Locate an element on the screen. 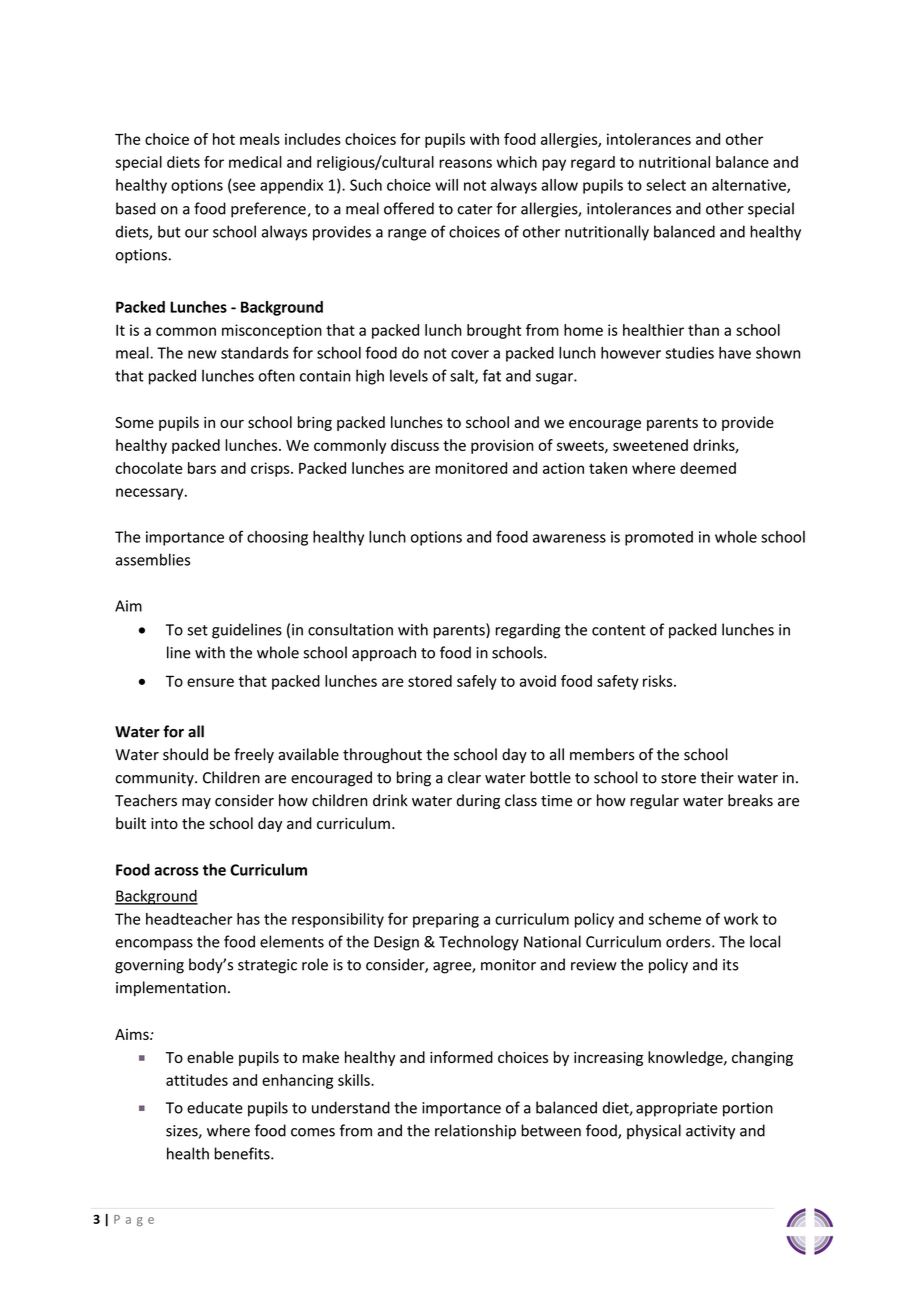 Image resolution: width=924 pixels, height=1307 pixels. studies is located at coordinates (689, 353).
